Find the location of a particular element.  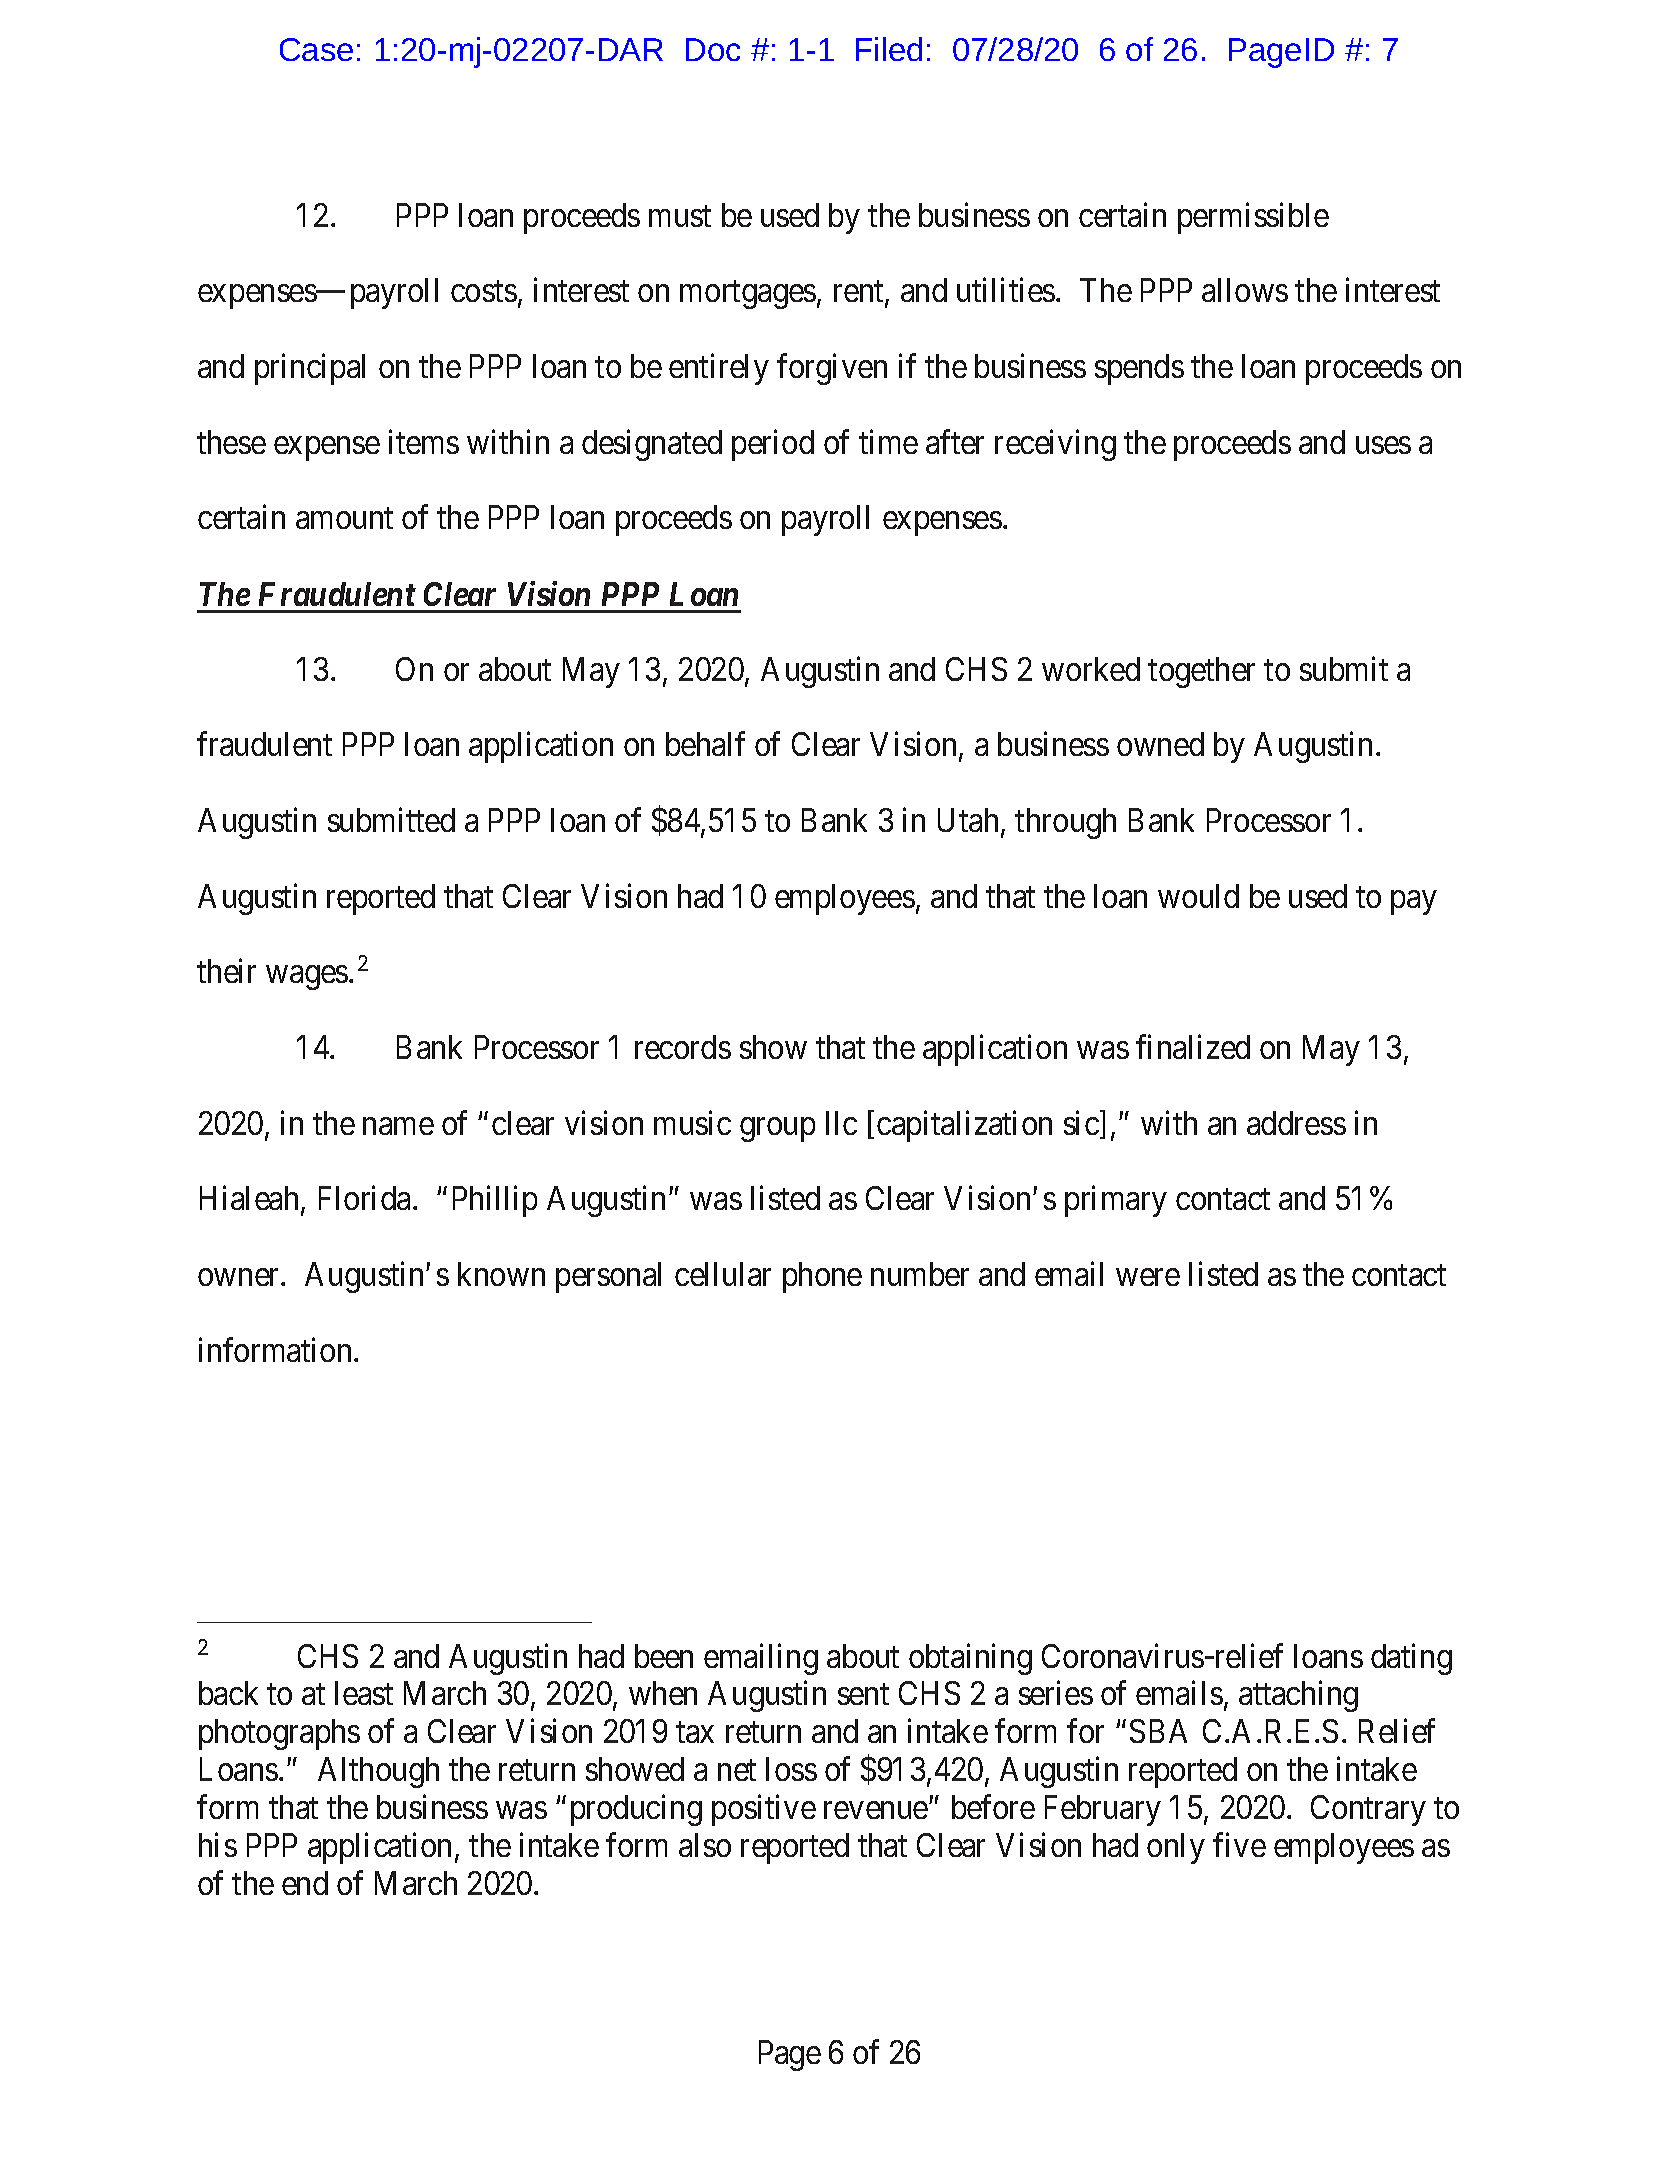

permissible is located at coordinates (1253, 218).
